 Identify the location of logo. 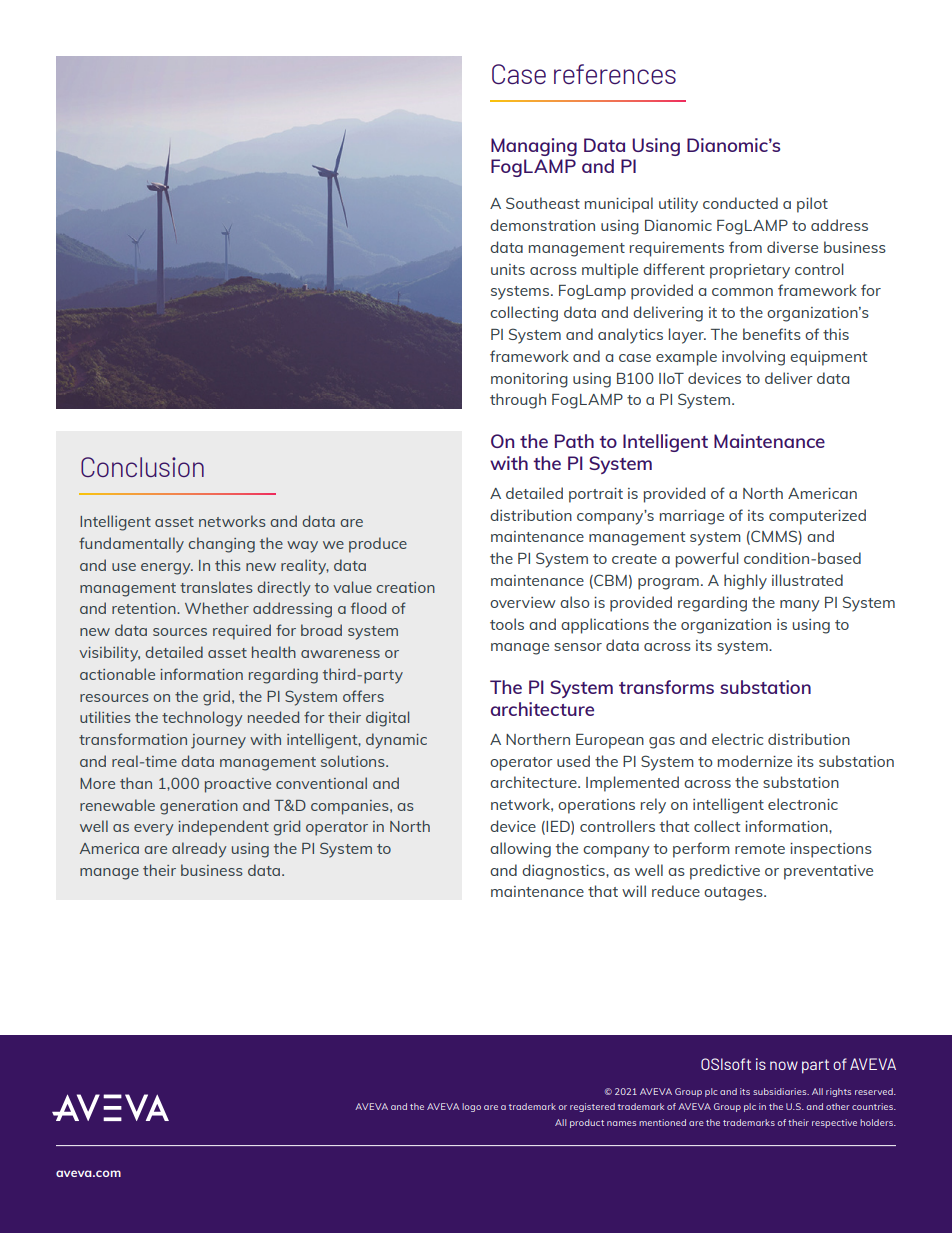
(471, 1107).
